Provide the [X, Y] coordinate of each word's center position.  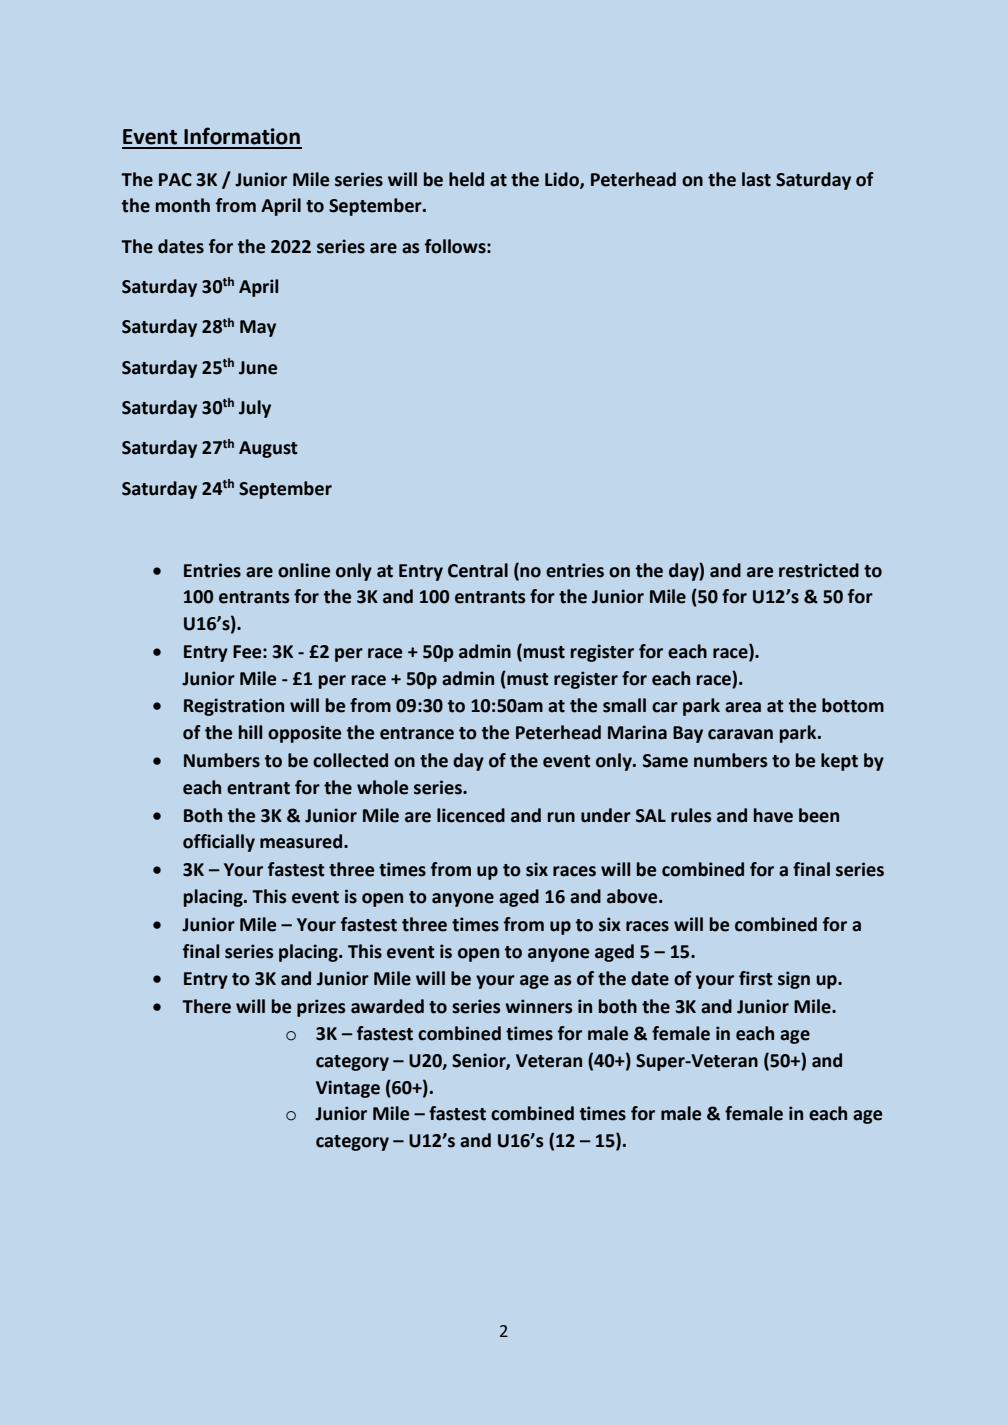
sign [794, 980]
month [183, 205]
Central [478, 570]
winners [539, 1006]
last [756, 179]
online [304, 570]
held [466, 179]
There [206, 1006]
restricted [819, 570]
